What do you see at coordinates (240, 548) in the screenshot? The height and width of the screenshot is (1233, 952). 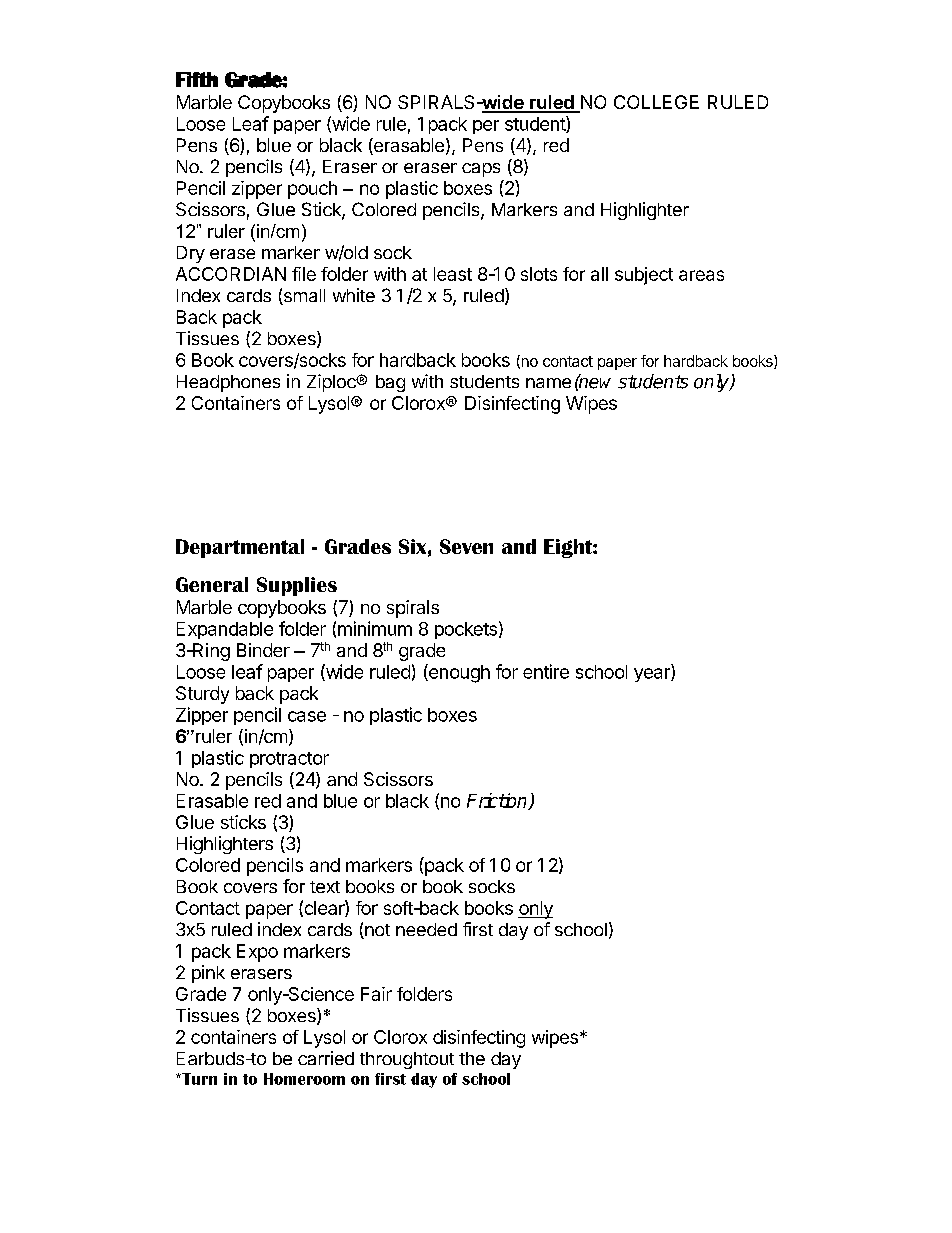 I see `Departmental` at bounding box center [240, 548].
